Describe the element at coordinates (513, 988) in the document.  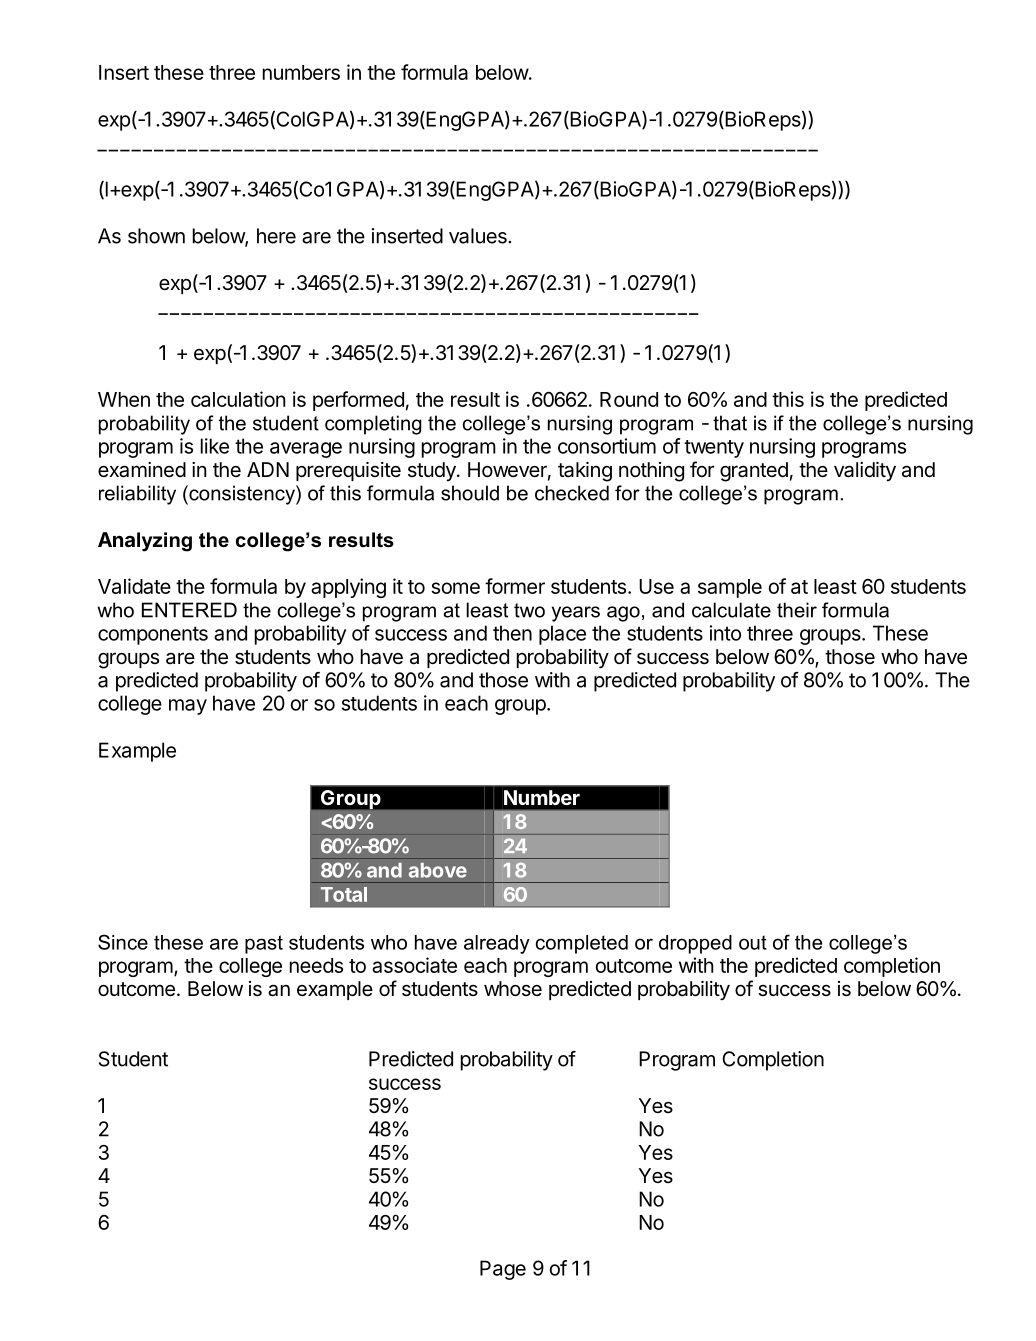
I see `whose` at that location.
